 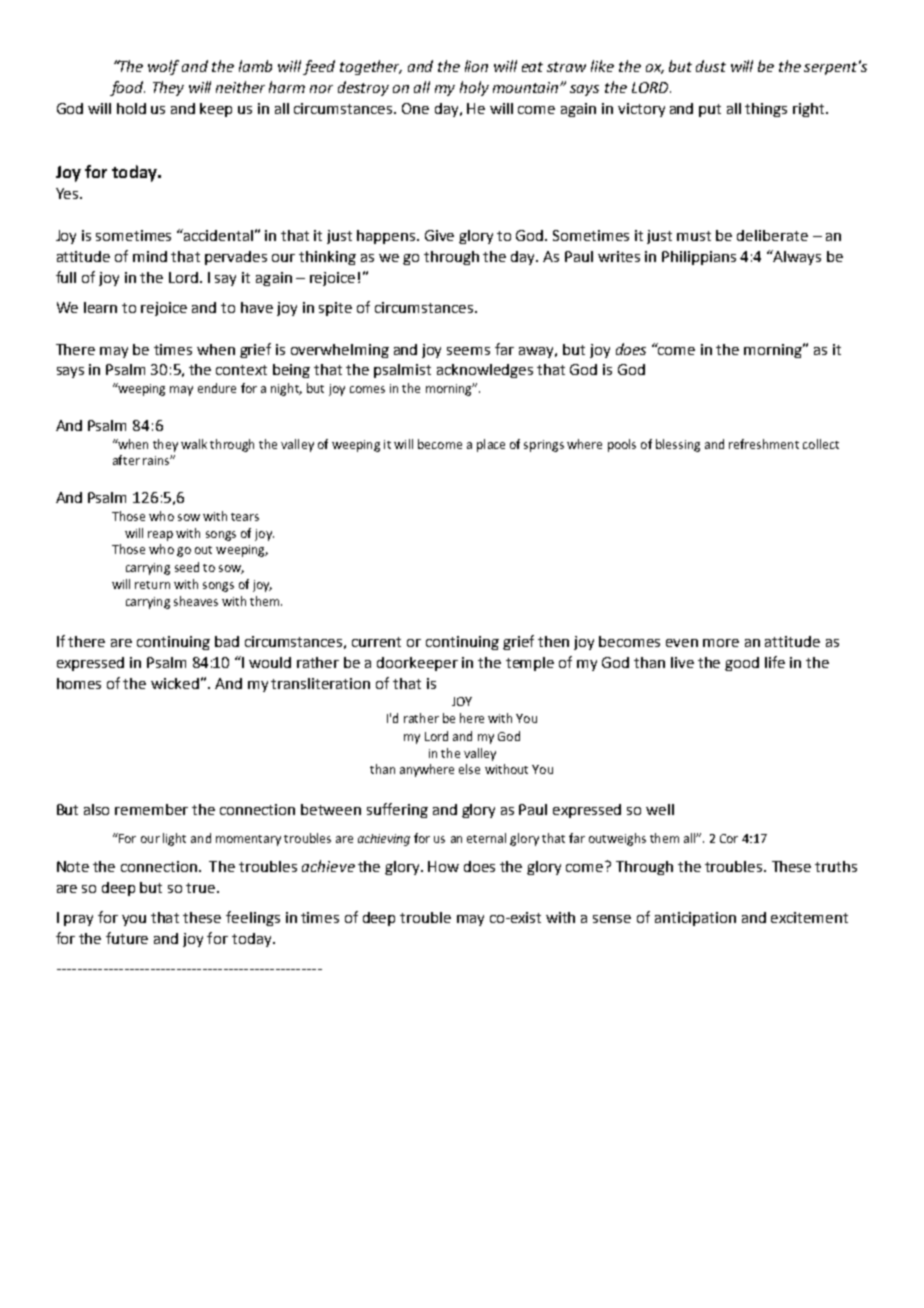 What do you see at coordinates (695, 919) in the page?
I see `anticipation` at bounding box center [695, 919].
